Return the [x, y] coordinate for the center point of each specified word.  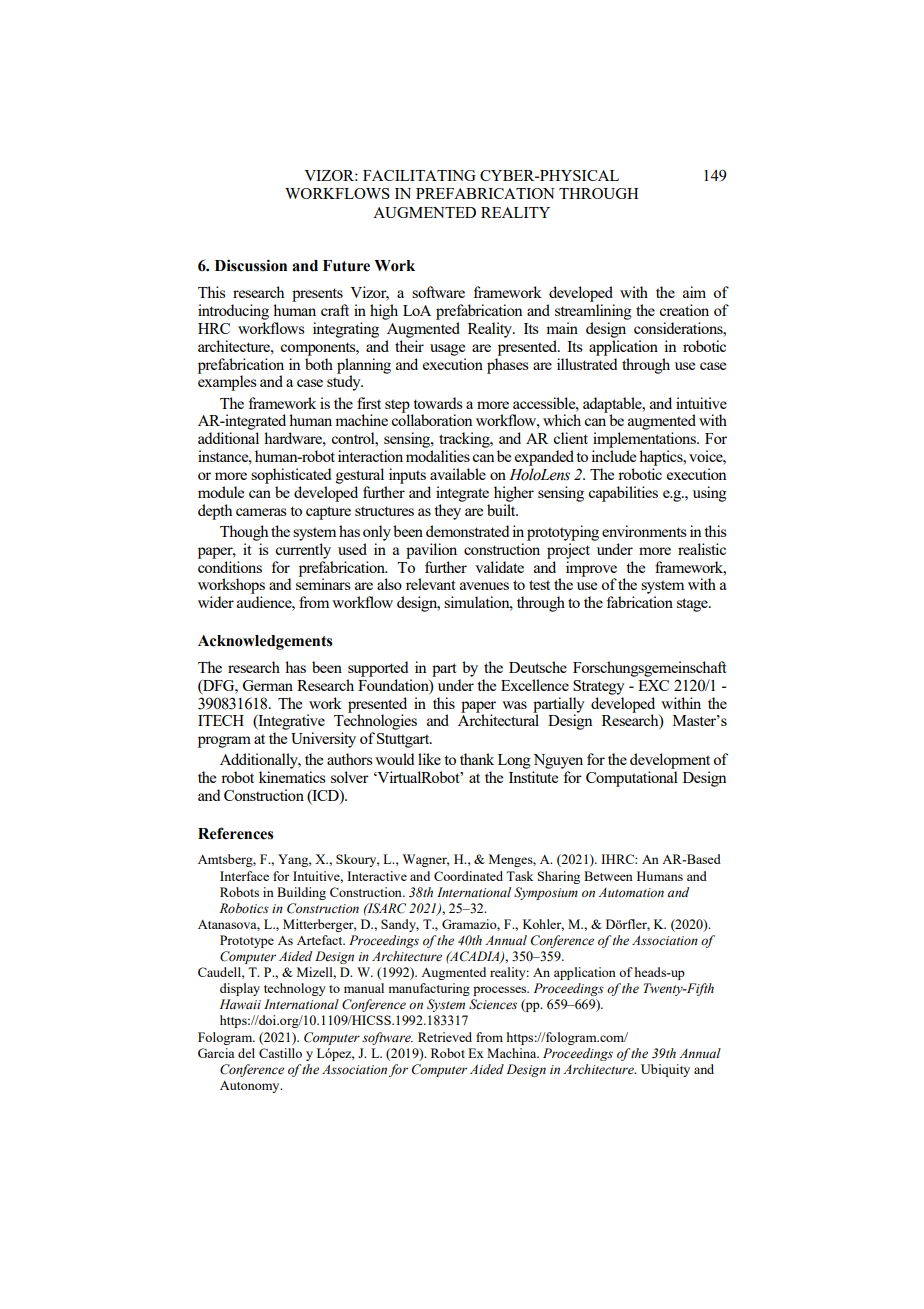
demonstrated [467, 531]
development [670, 761]
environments [644, 531]
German [268, 685]
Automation [631, 892]
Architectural [498, 720]
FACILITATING [419, 175]
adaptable [613, 406]
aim [694, 292]
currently [303, 551]
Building [301, 893]
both [319, 364]
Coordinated [468, 876]
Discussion [251, 265]
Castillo [280, 1053]
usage [447, 350]
